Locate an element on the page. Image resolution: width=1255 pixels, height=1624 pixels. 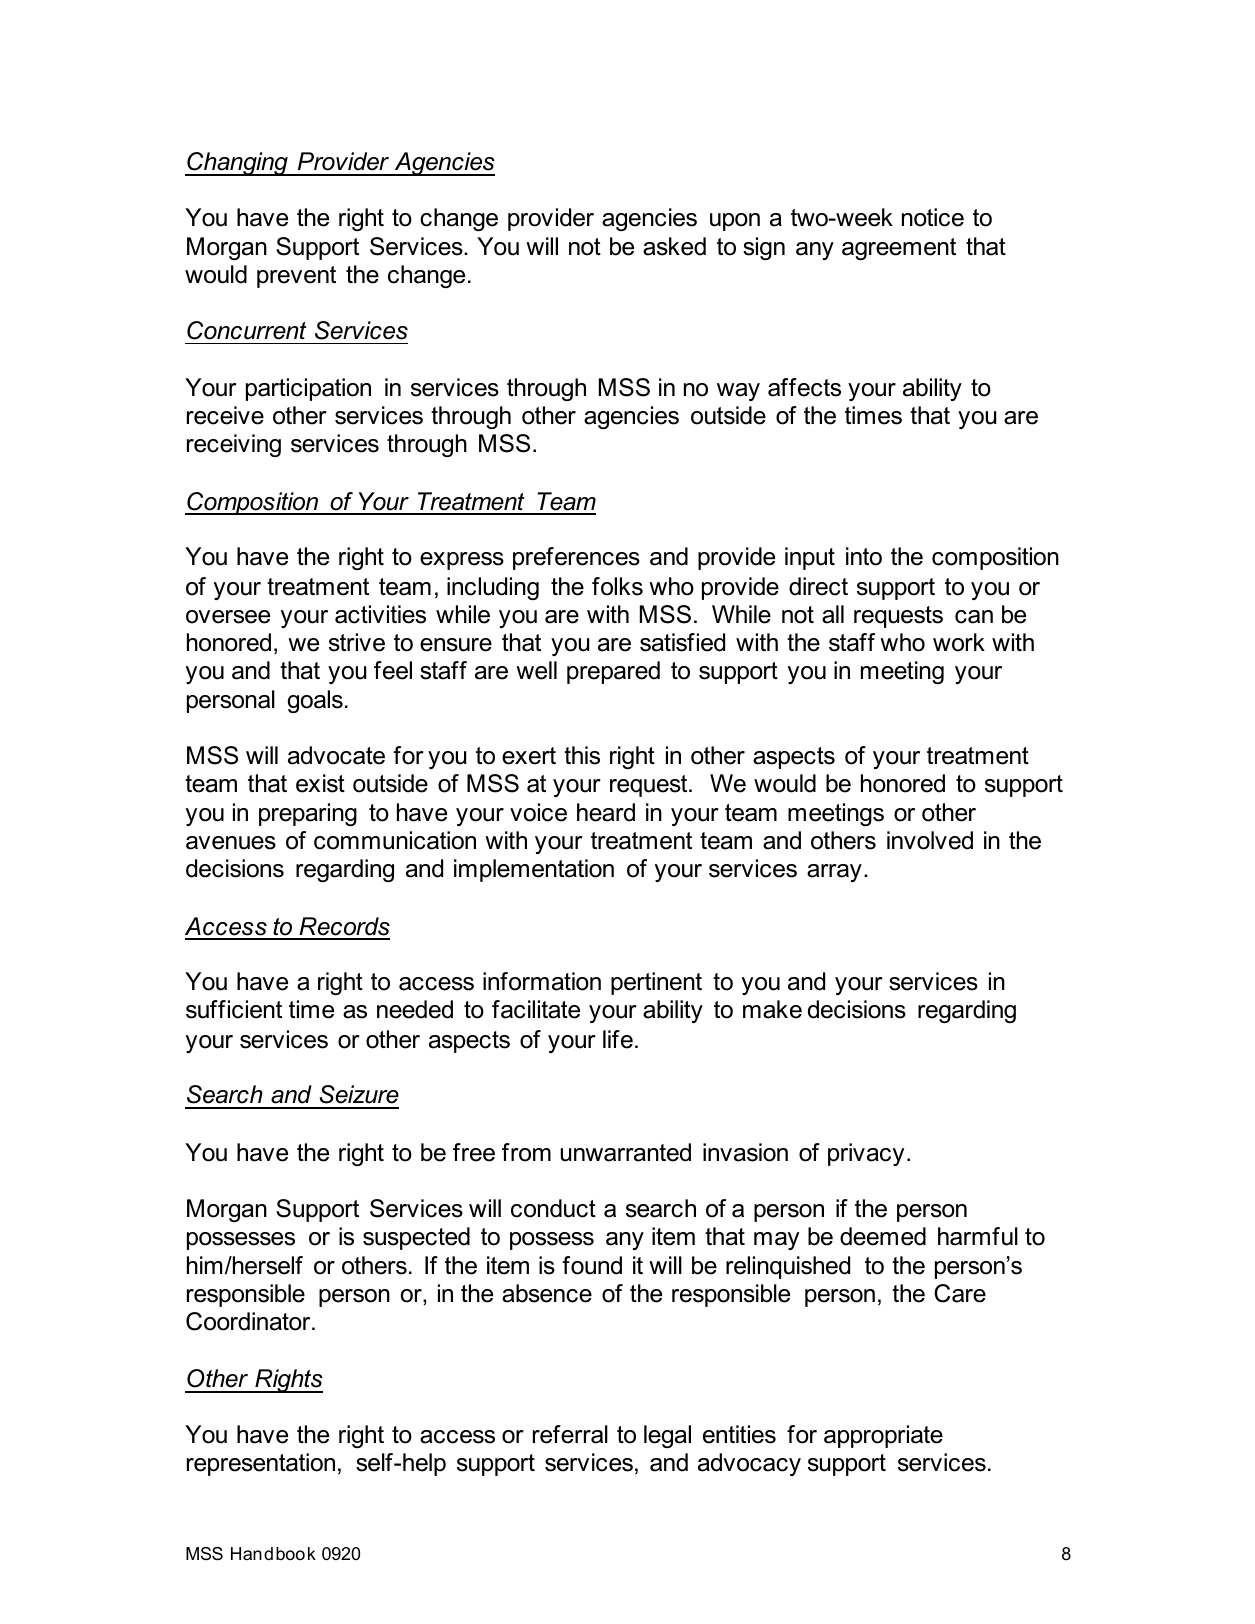
appropriate is located at coordinates (883, 1436).
